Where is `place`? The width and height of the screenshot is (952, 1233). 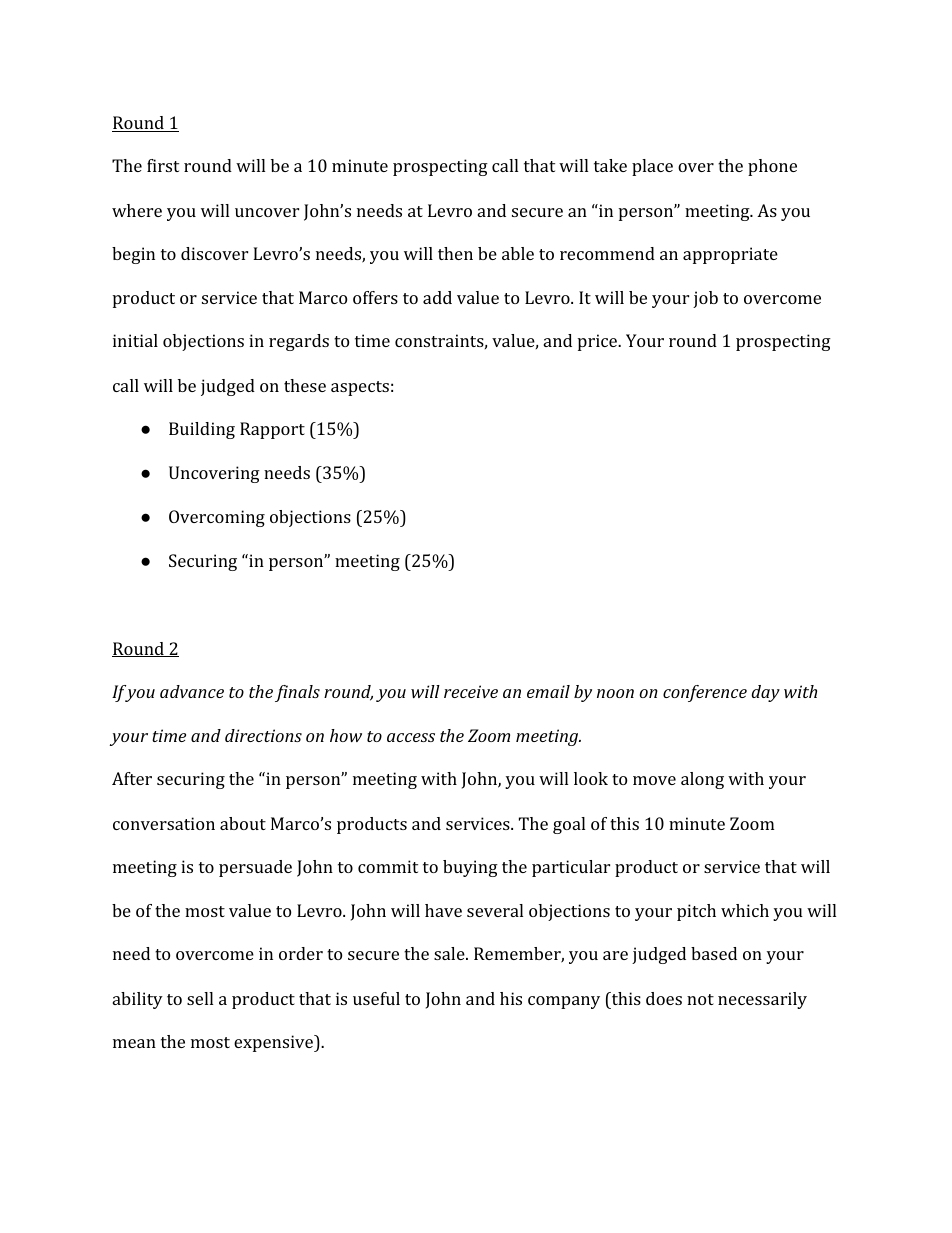 place is located at coordinates (652, 167).
